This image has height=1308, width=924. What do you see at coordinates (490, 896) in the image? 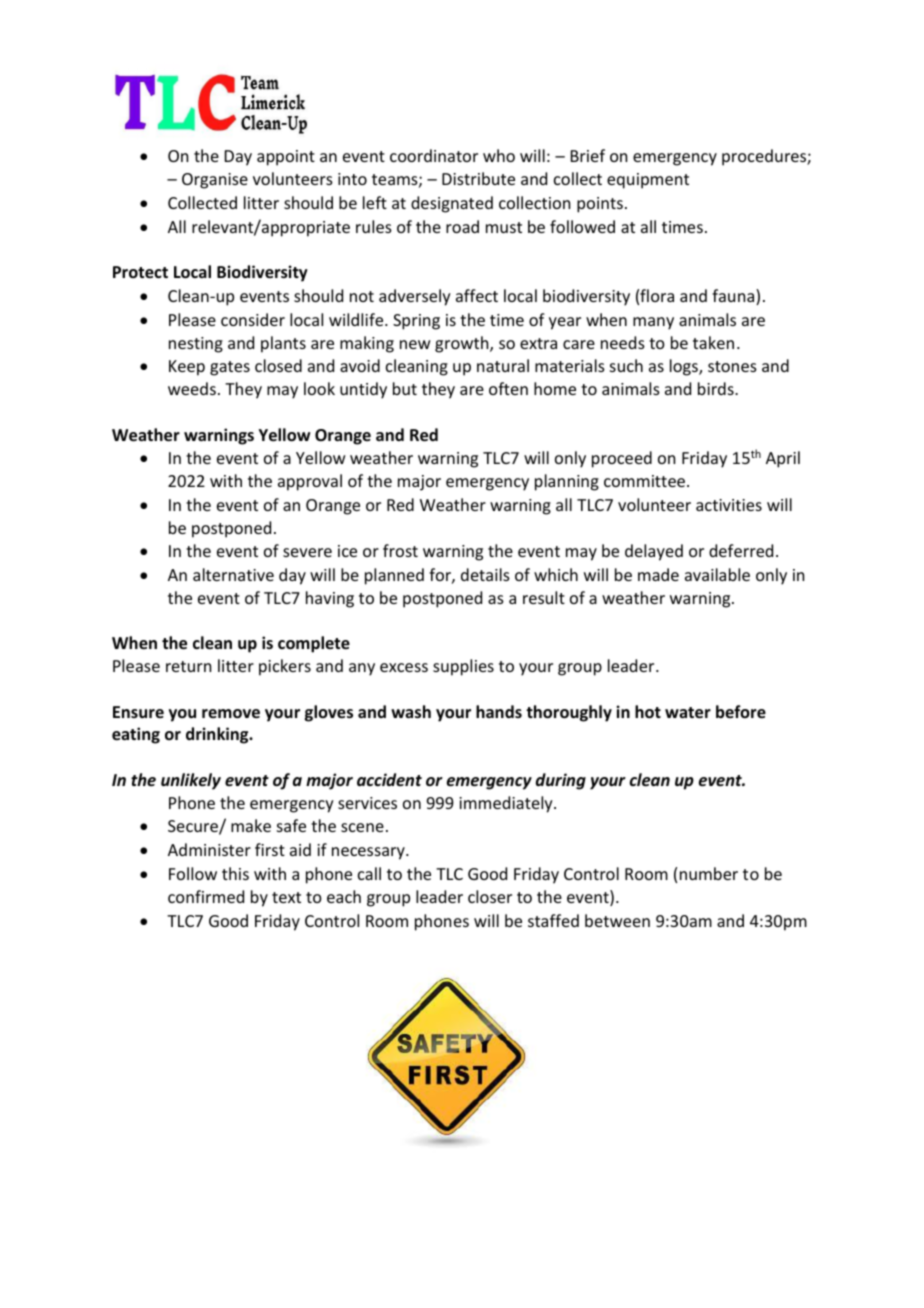
I see `closer` at bounding box center [490, 896].
